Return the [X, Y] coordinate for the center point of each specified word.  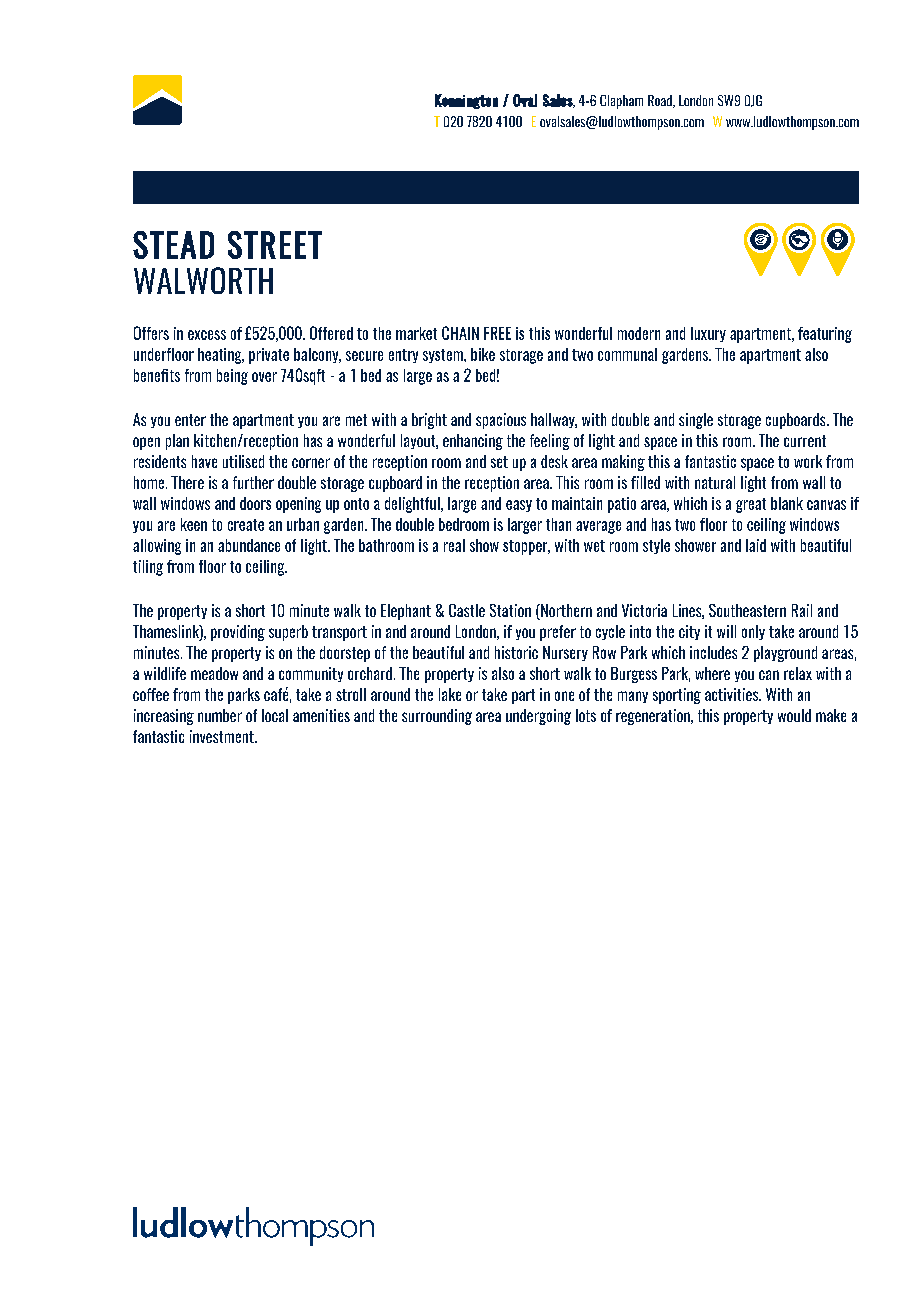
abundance [249, 545]
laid [756, 545]
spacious [501, 421]
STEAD [173, 245]
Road [661, 101]
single [696, 421]
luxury [708, 334]
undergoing [538, 717]
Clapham [621, 102]
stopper [526, 547]
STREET [275, 245]
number [220, 715]
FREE [497, 333]
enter [190, 420]
